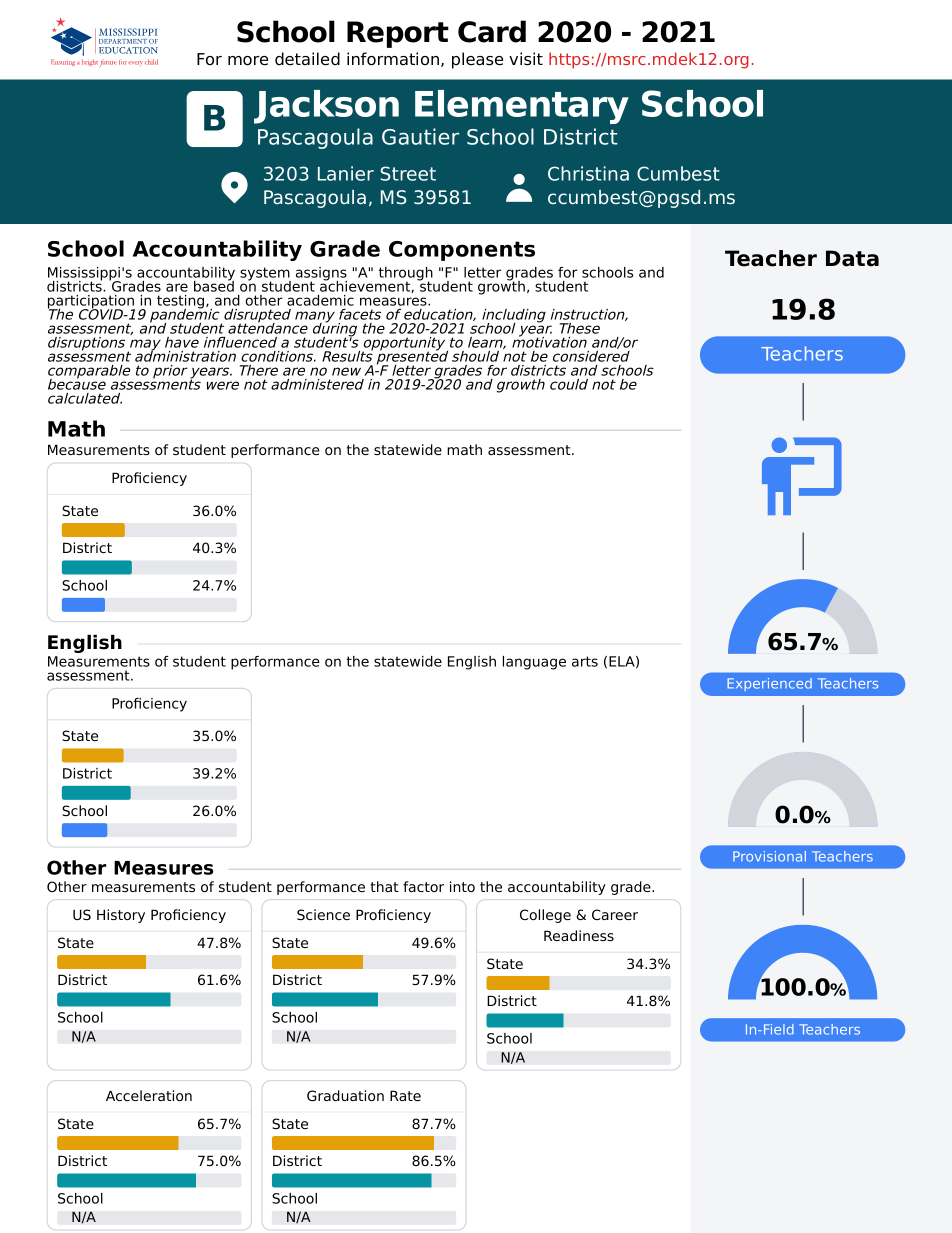 Image resolution: width=952 pixels, height=1233 pixels. What do you see at coordinates (477, 60) in the screenshot?
I see `please` at bounding box center [477, 60].
